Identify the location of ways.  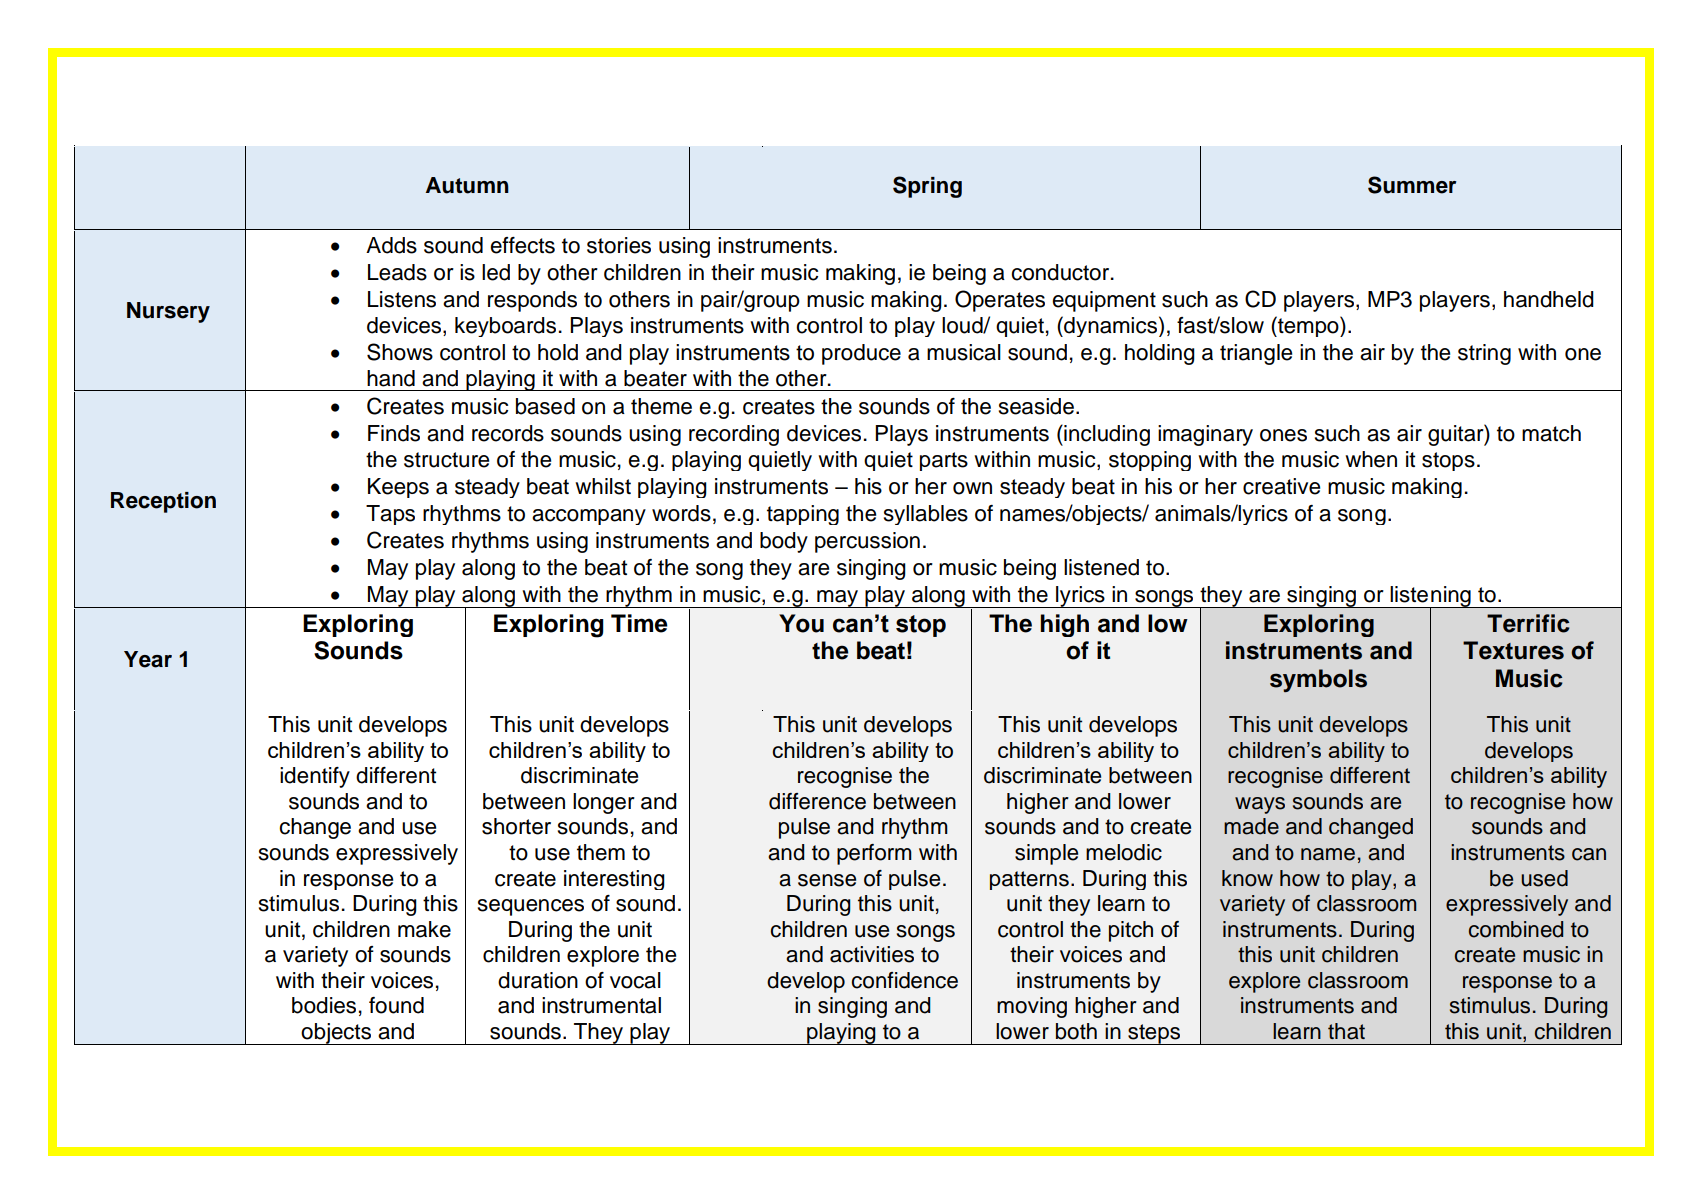
(1260, 805).
